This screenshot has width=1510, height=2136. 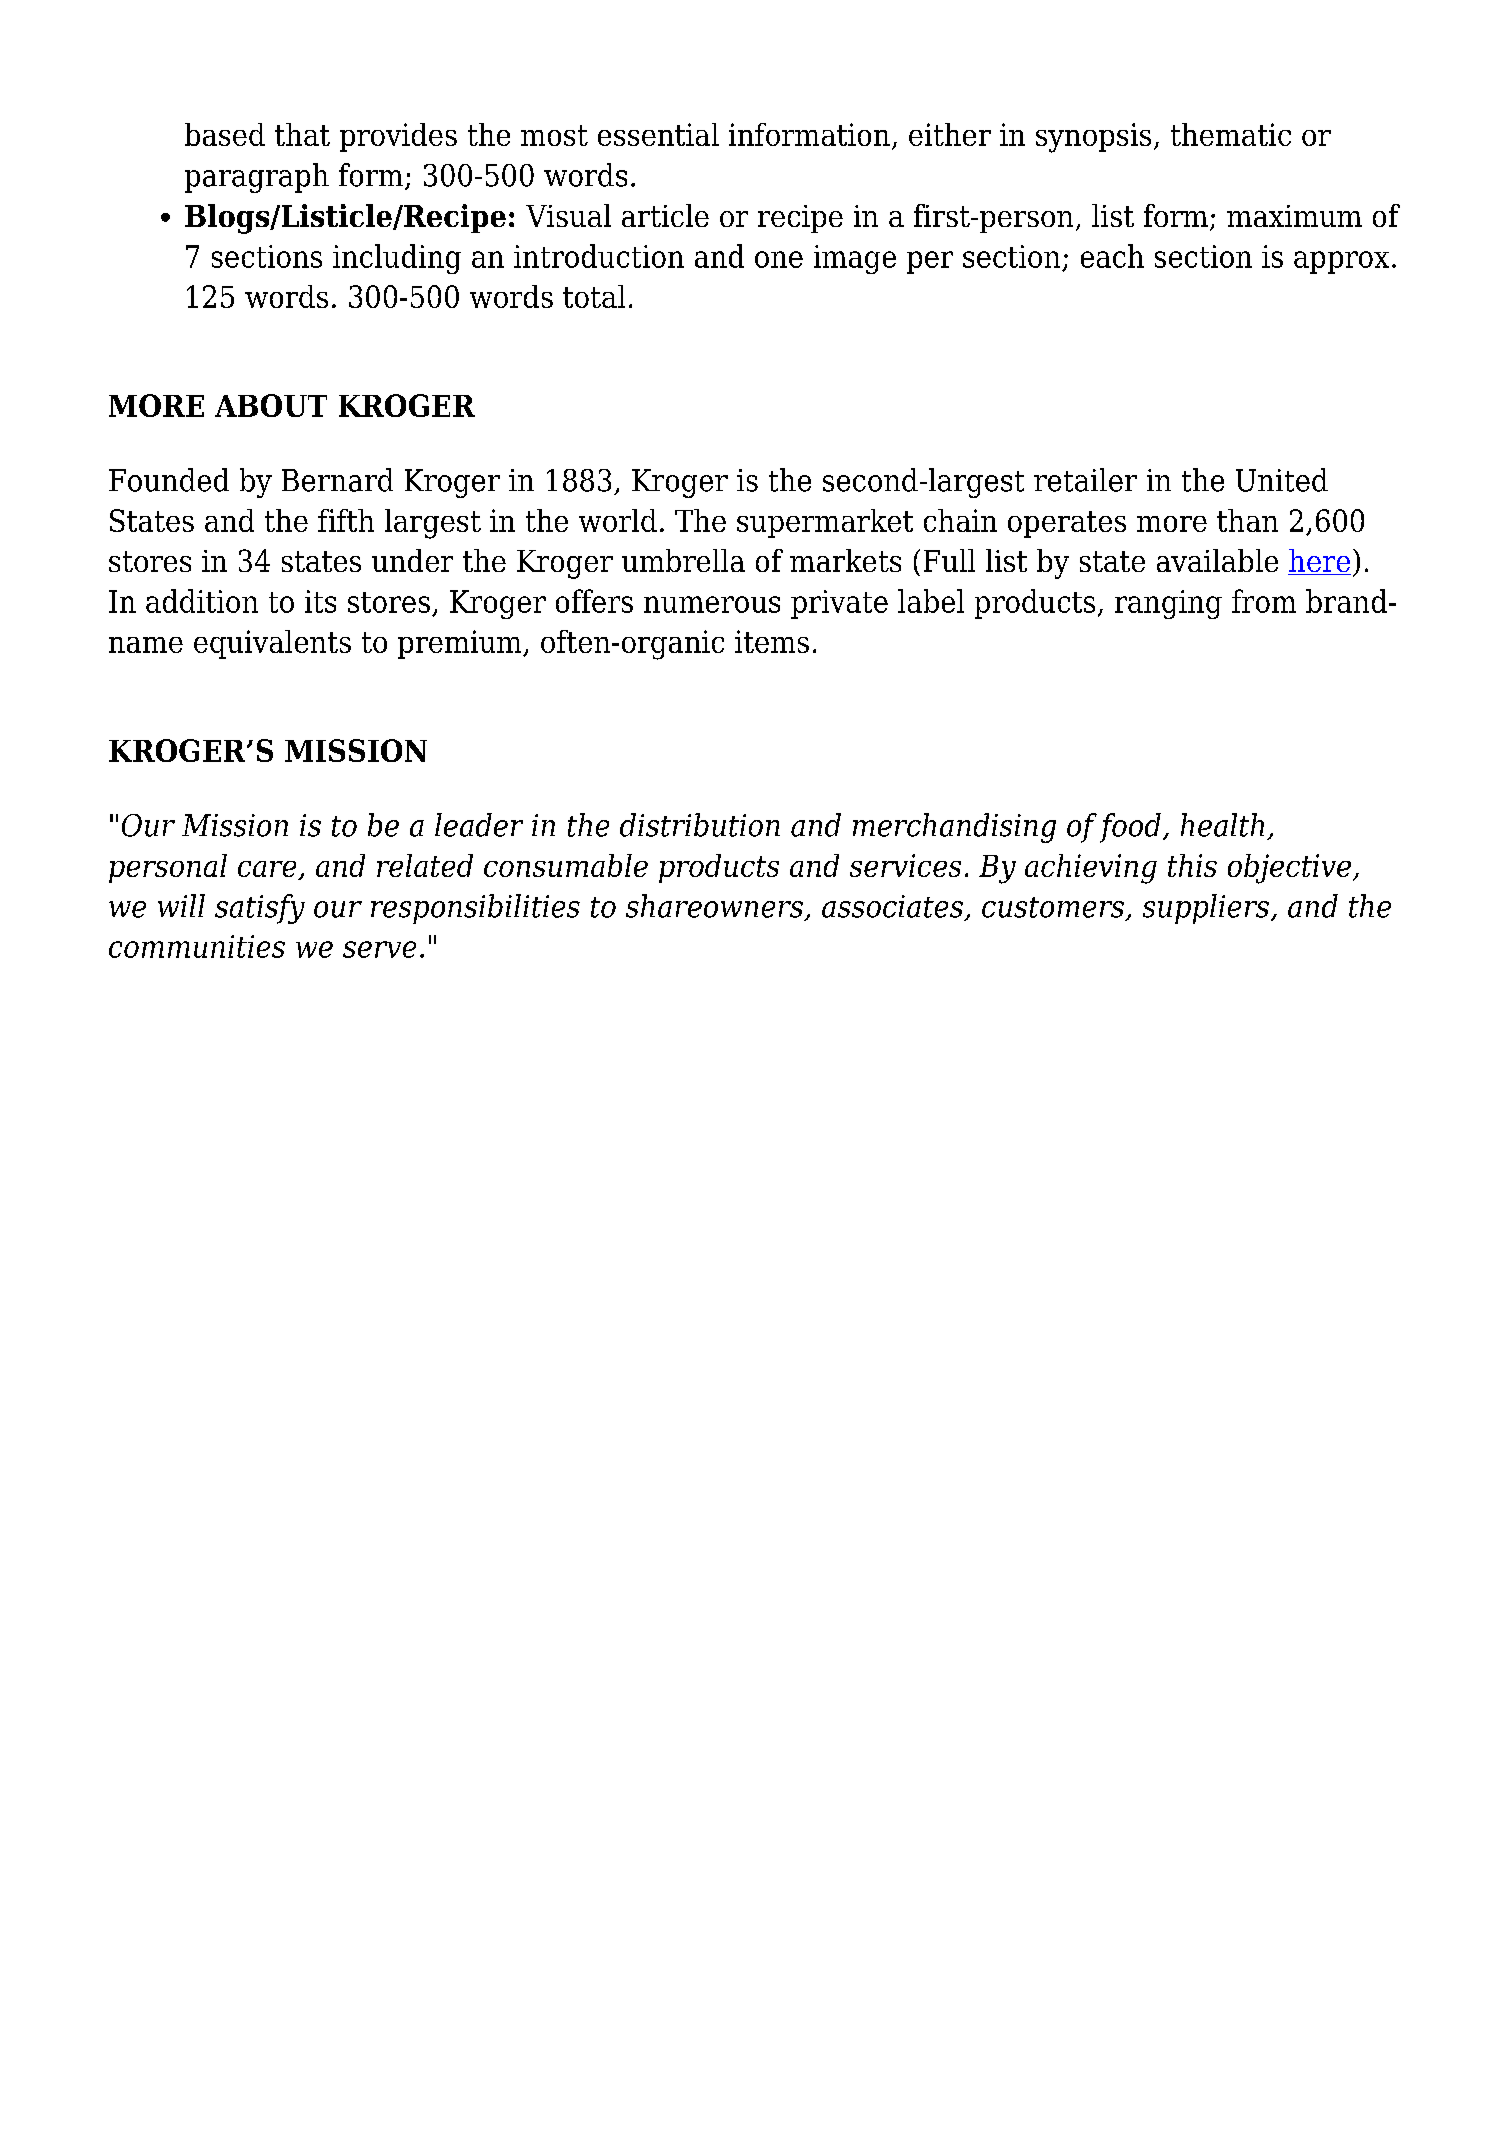 I want to click on available, so click(x=1217, y=560).
